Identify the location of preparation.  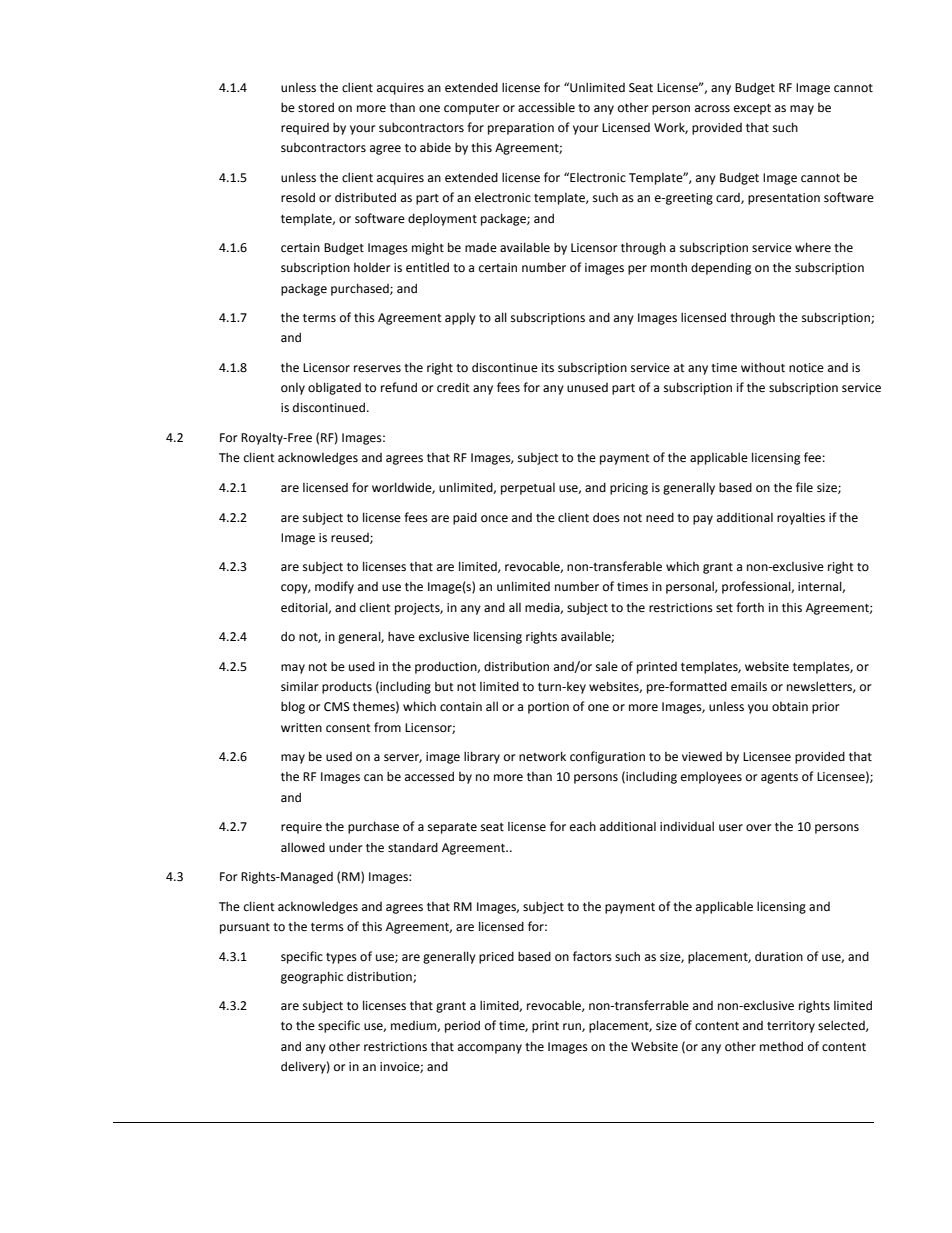
(521, 129).
